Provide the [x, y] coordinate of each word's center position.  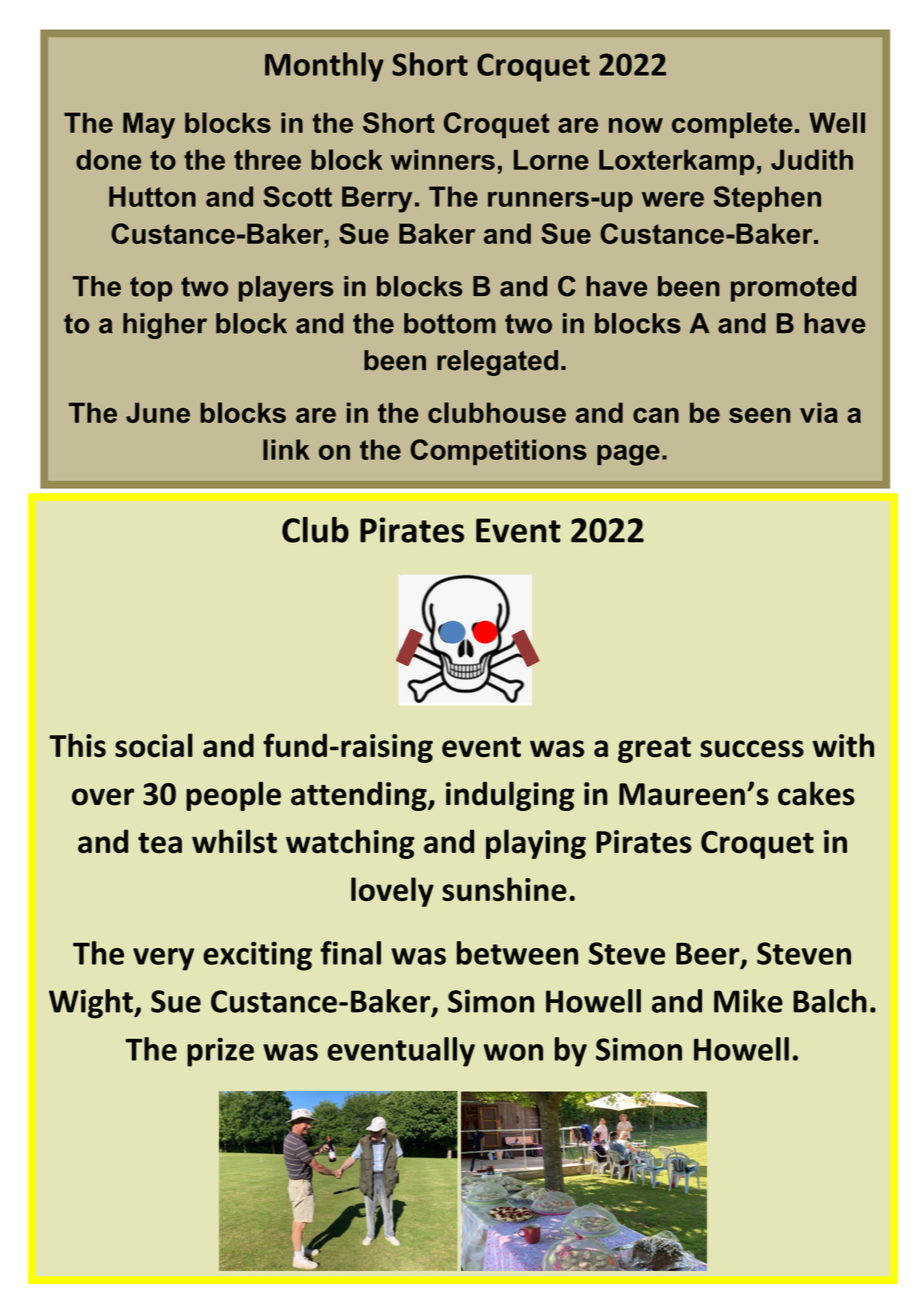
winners [443, 159]
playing [536, 844]
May [149, 125]
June [158, 412]
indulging [510, 796]
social [154, 745]
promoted [793, 289]
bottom [450, 323]
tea [160, 843]
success [752, 749]
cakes [816, 793]
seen [759, 415]
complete [732, 125]
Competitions [498, 452]
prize [220, 1052]
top [151, 289]
